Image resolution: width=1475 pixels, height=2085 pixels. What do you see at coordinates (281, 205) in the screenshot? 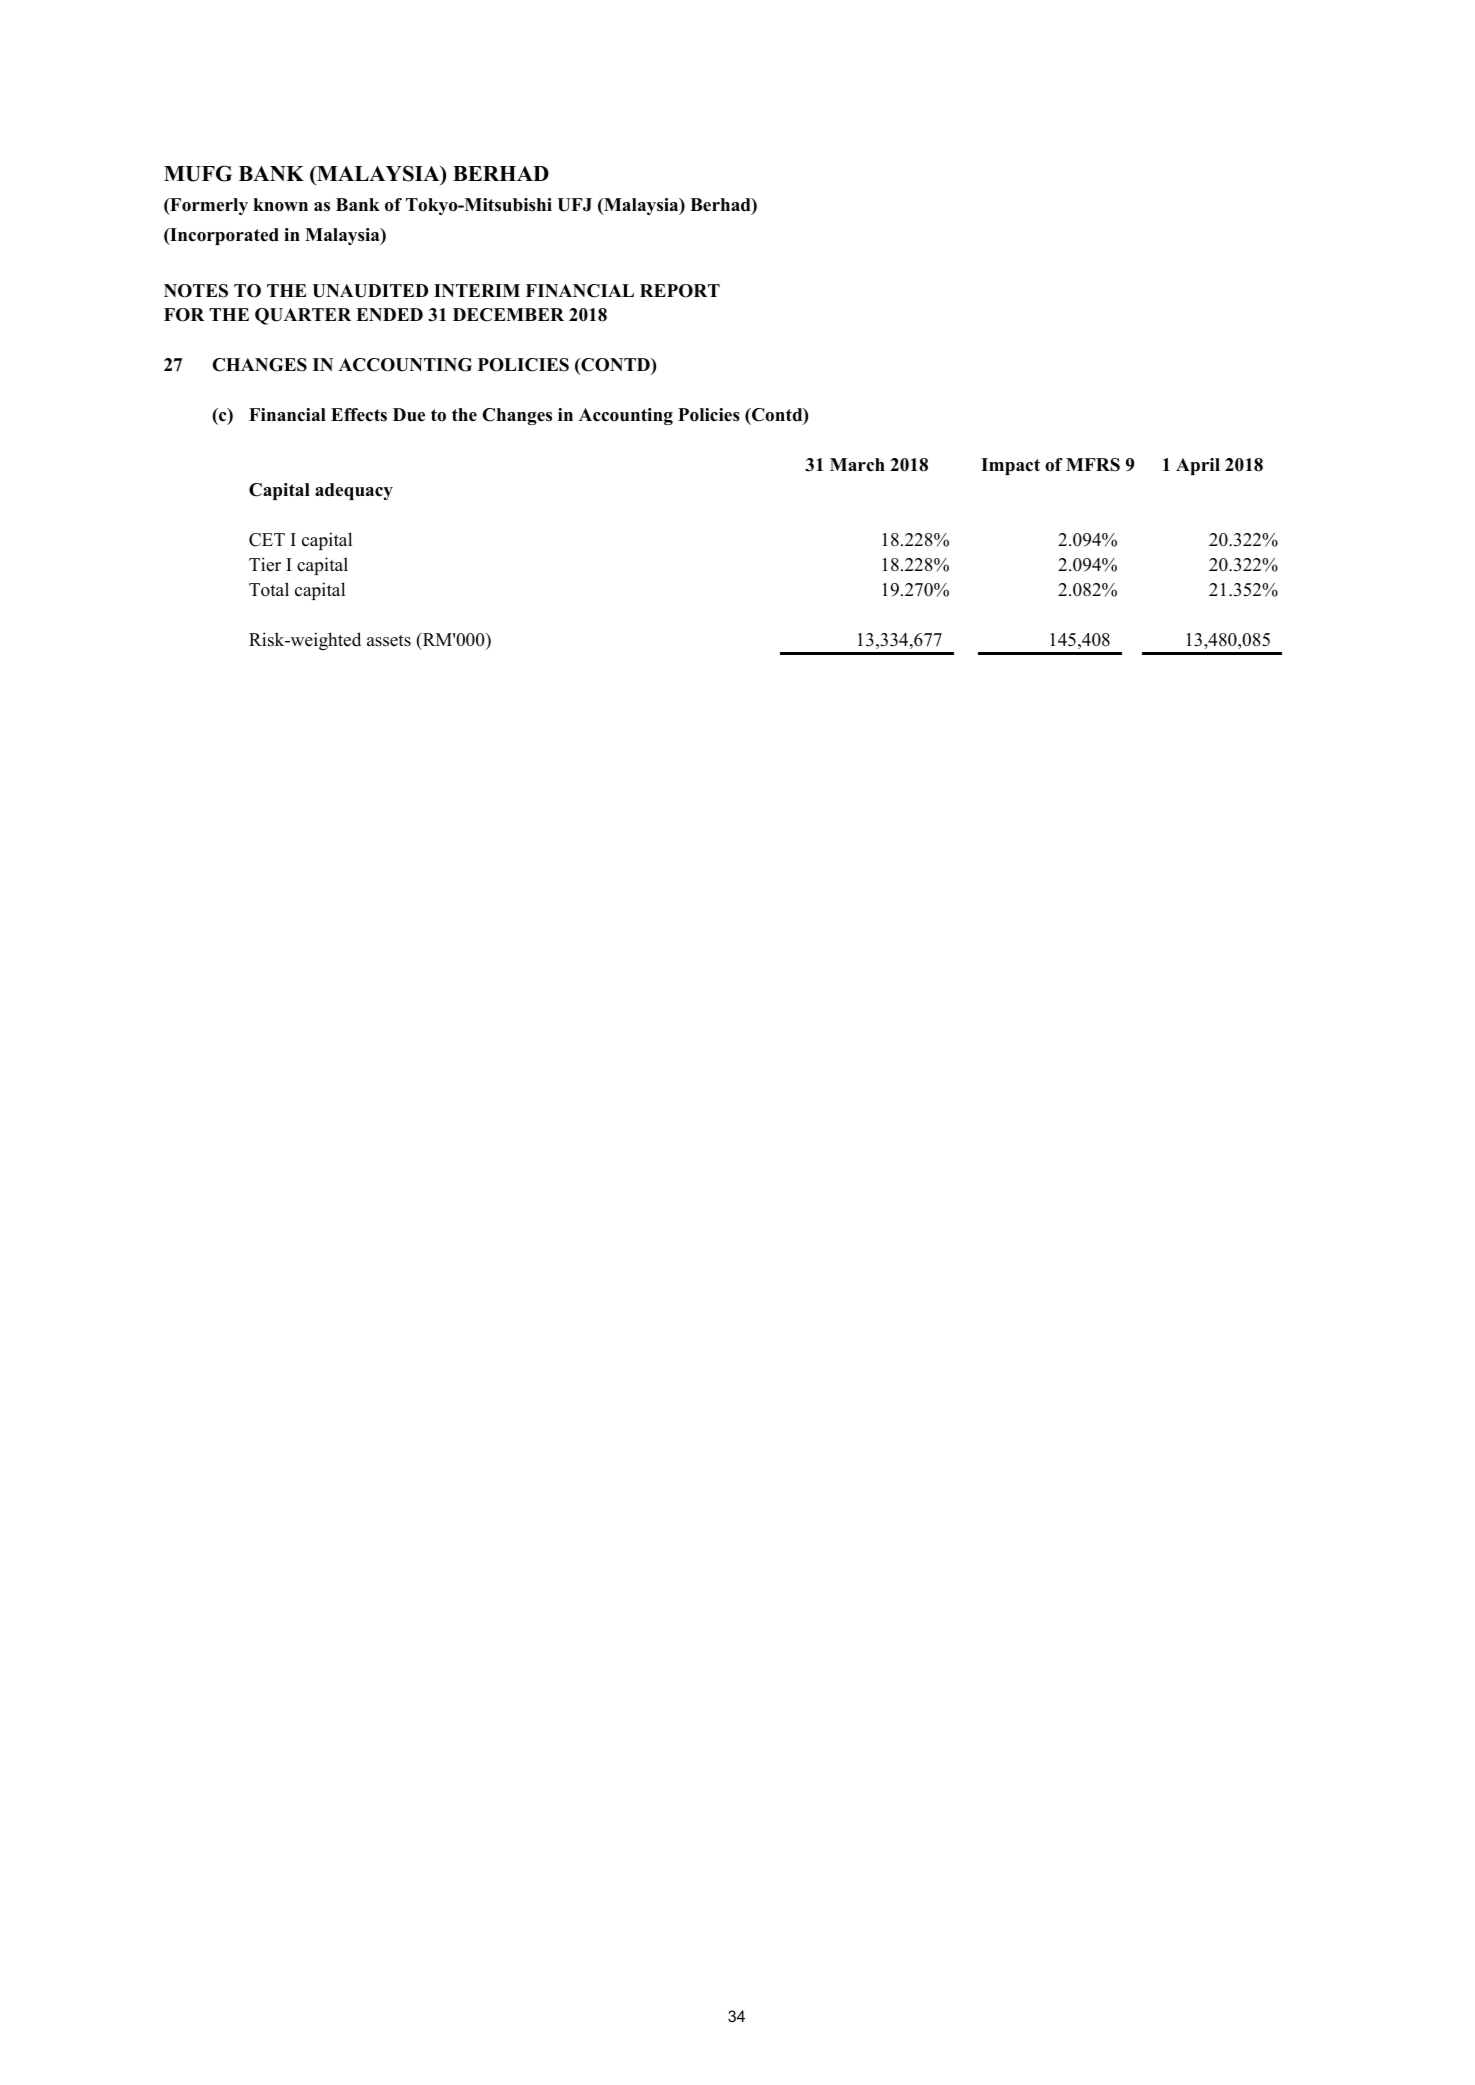
I see `known` at bounding box center [281, 205].
